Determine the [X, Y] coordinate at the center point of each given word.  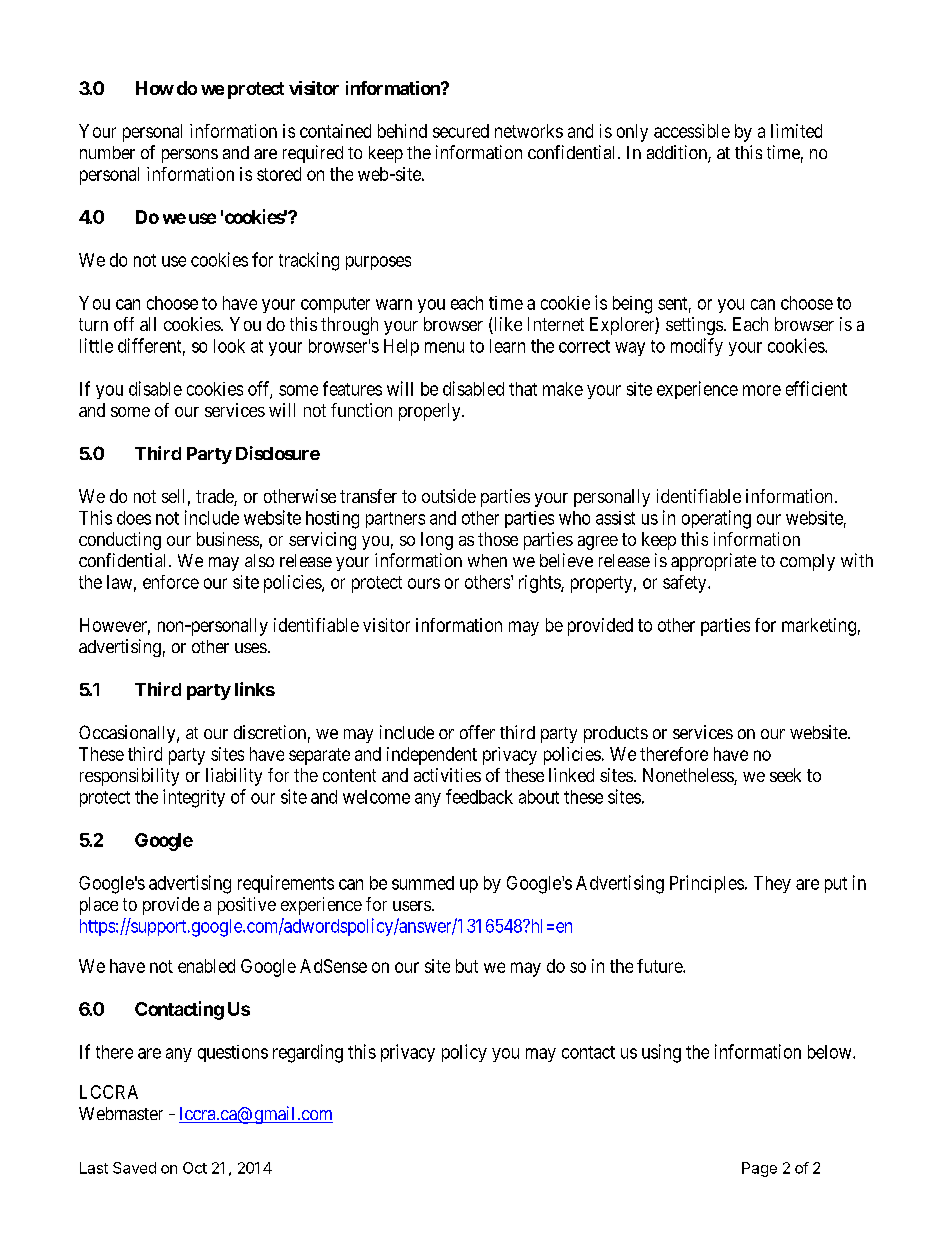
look [229, 346]
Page [759, 1169]
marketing [819, 627]
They [772, 884]
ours [424, 583]
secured [461, 131]
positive [247, 906]
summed [423, 883]
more [762, 390]
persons [190, 156]
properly [431, 412]
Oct [195, 1168]
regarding [308, 1053]
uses [251, 648]
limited [796, 131]
